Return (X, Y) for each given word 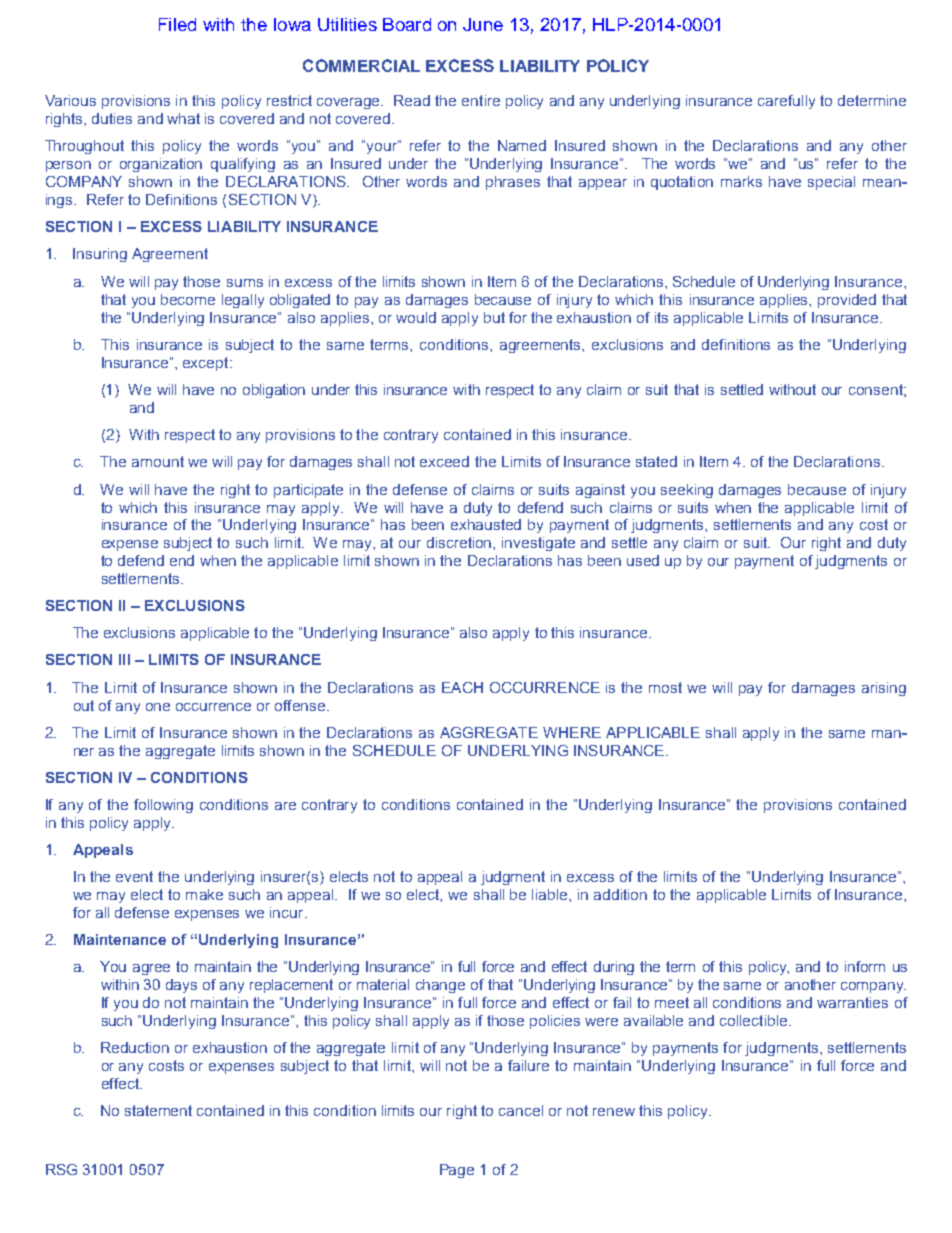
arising (884, 689)
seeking (687, 491)
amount (158, 461)
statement (158, 1110)
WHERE (572, 732)
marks (741, 181)
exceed (444, 461)
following (163, 806)
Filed (177, 24)
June (483, 24)
